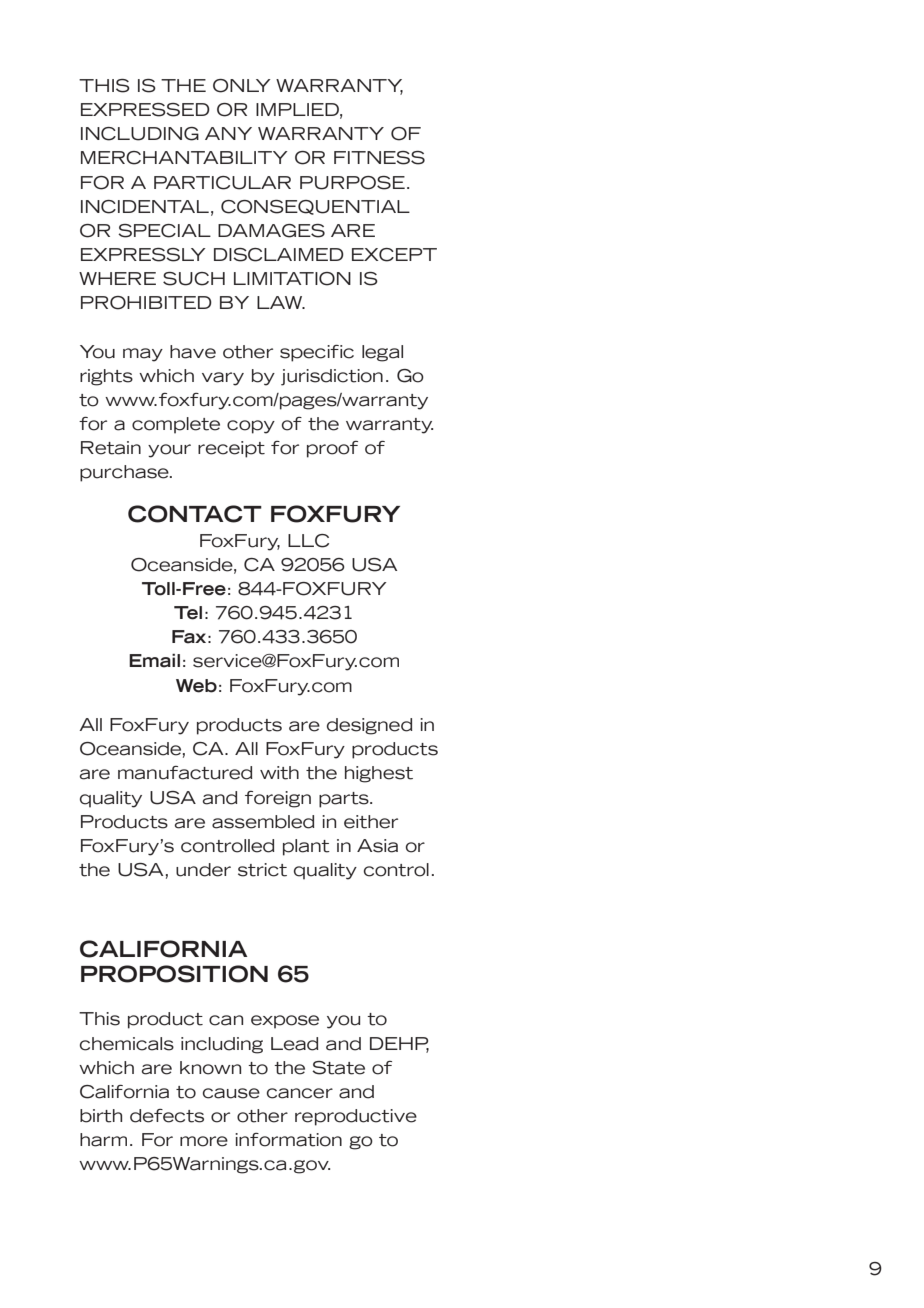 This image has height=1308, width=924. Describe the element at coordinates (332, 449) in the image. I see `proof` at that location.
